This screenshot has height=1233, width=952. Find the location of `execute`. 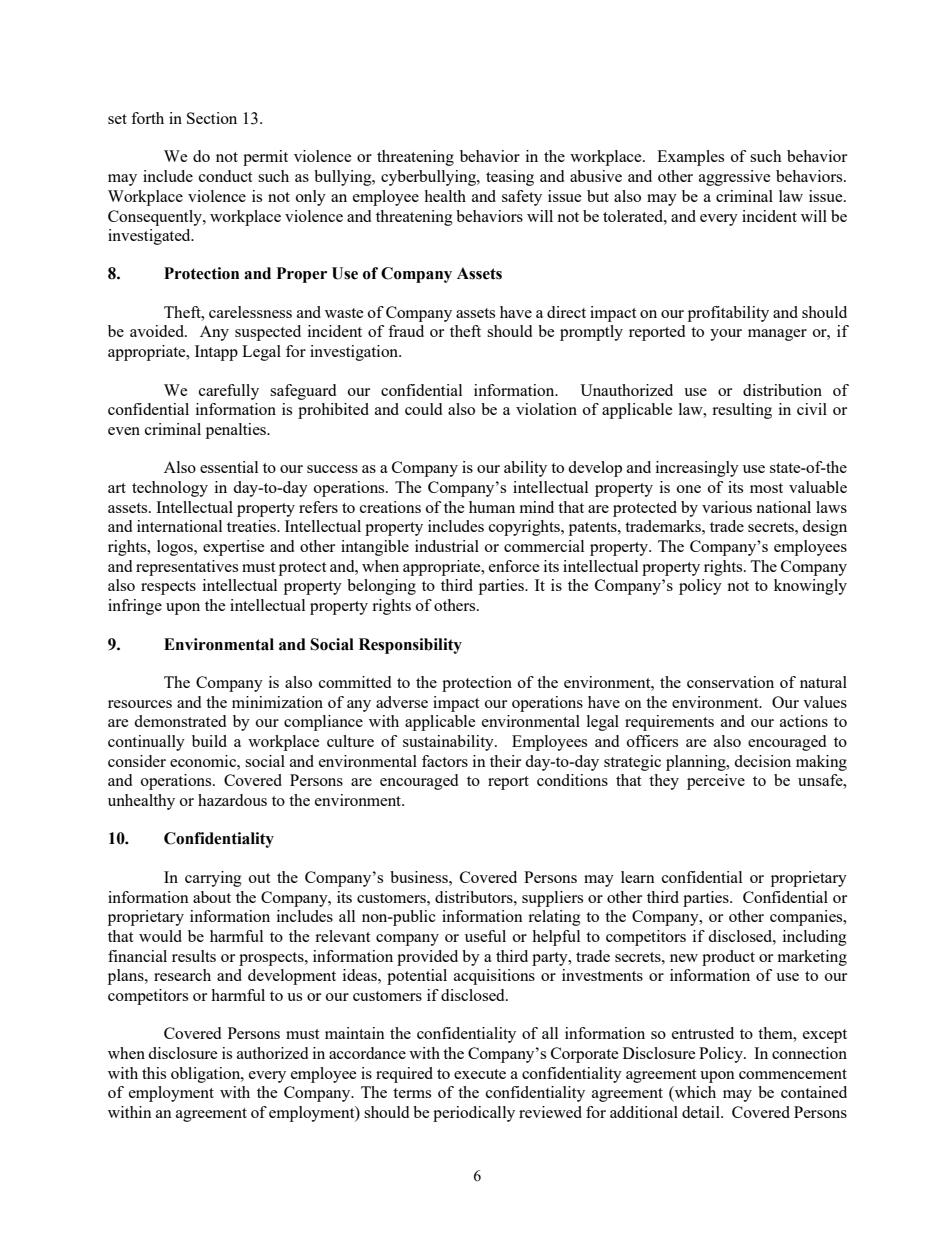

execute is located at coordinates (480, 1074).
